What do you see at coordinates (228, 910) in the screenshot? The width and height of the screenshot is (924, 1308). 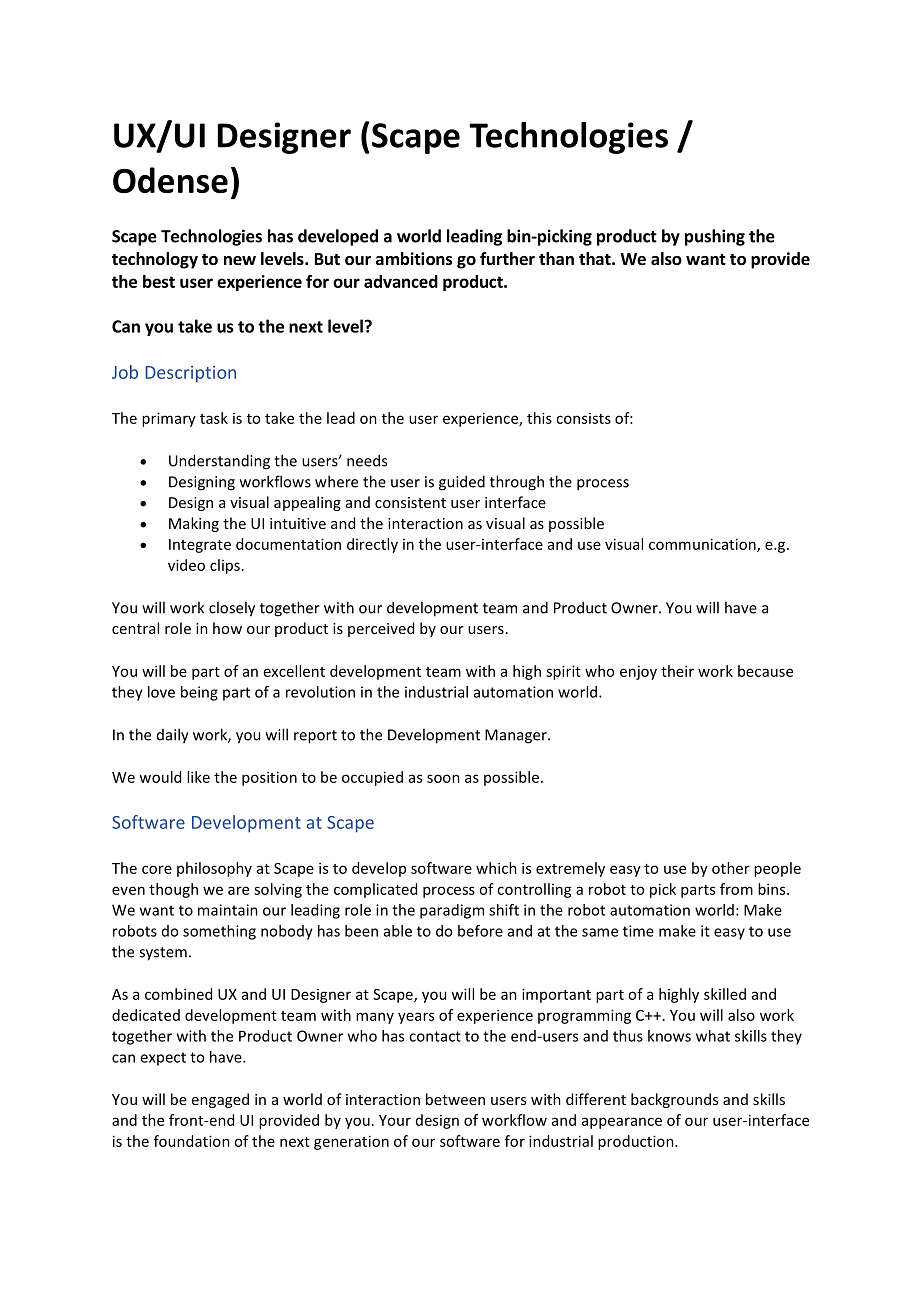 I see `maintain` at bounding box center [228, 910].
